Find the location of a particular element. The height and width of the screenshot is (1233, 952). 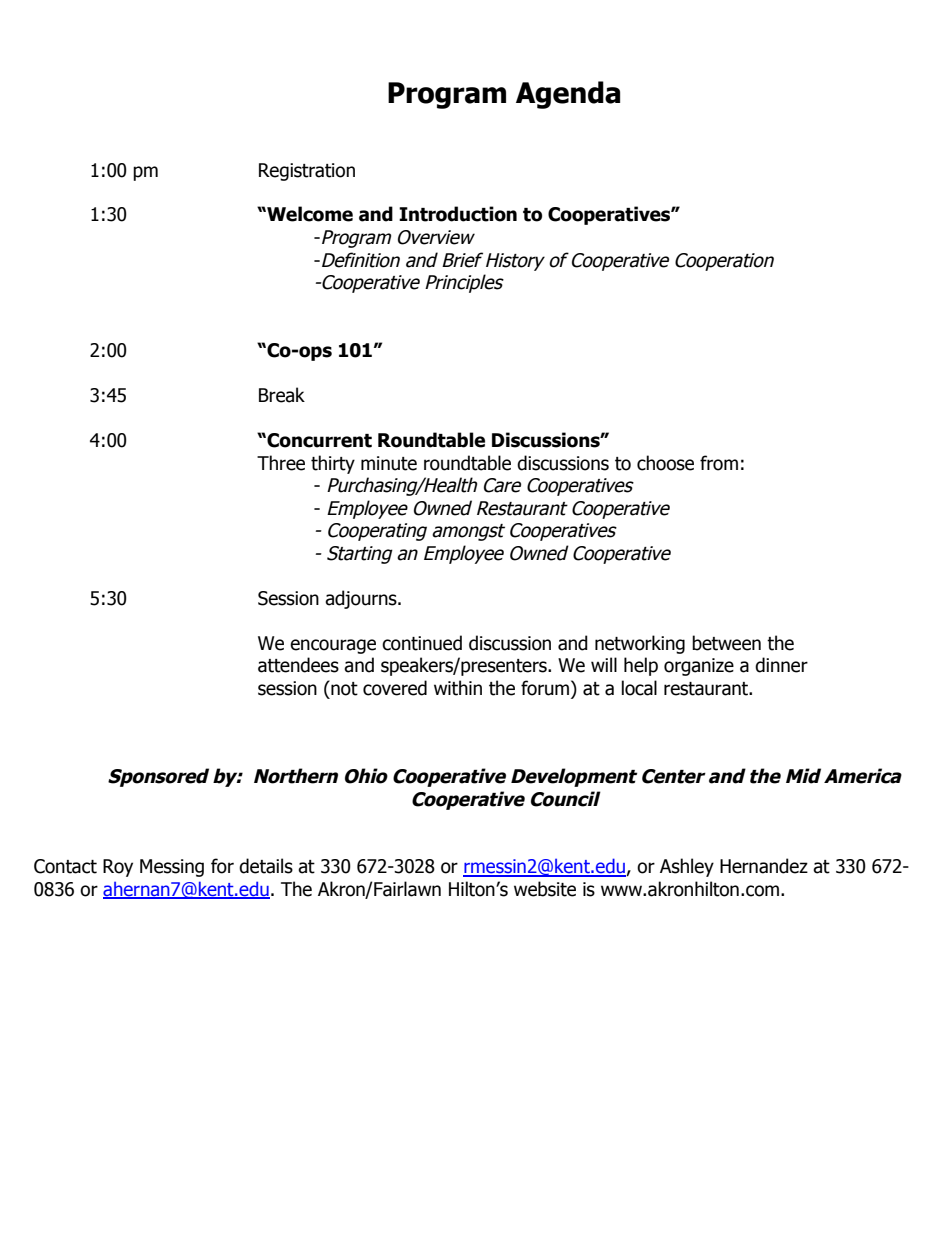

website is located at coordinates (545, 889).
